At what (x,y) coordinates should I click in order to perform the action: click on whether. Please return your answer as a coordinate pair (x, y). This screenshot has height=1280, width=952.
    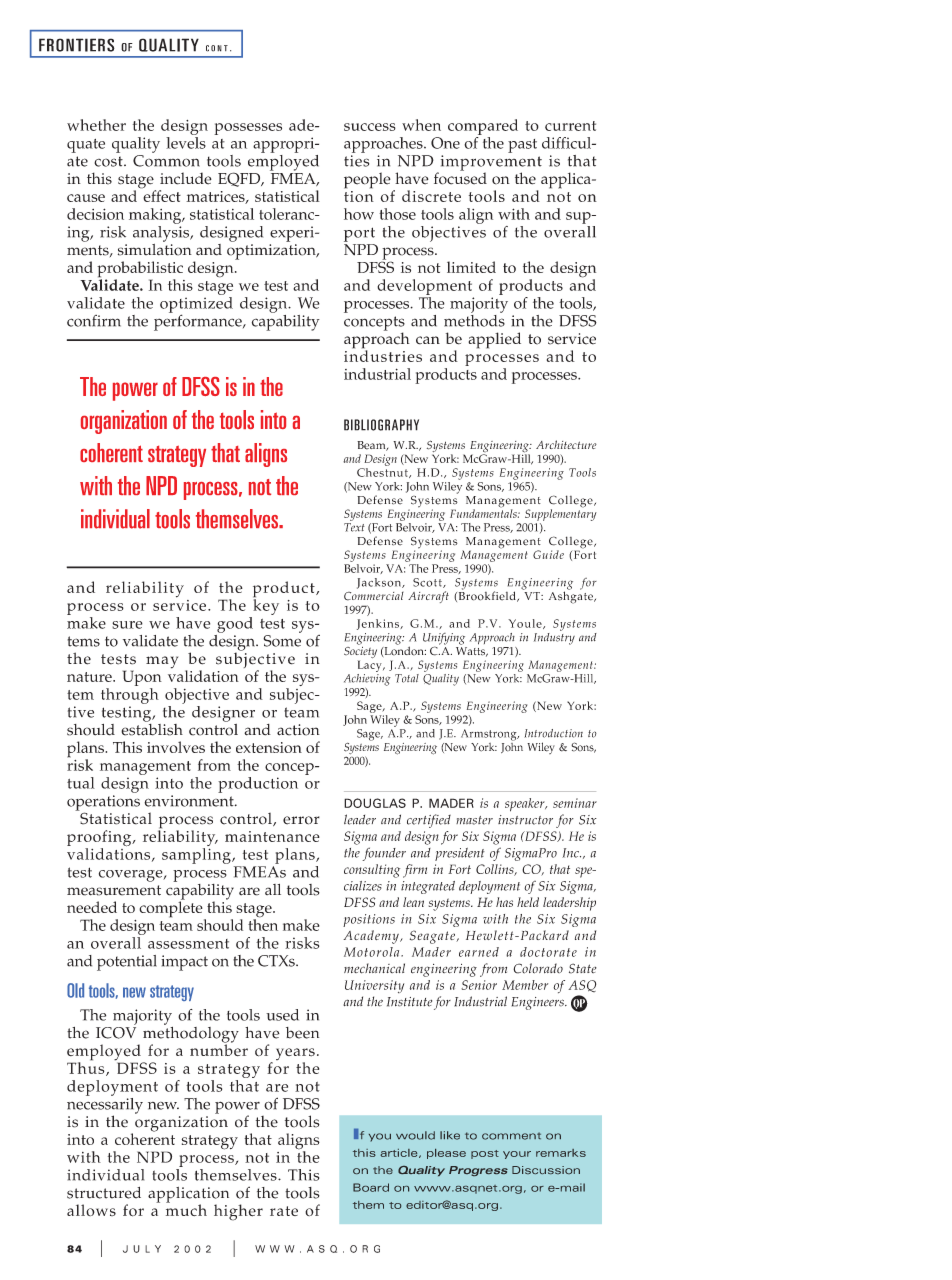
    Looking at the image, I should click on (96, 125).
